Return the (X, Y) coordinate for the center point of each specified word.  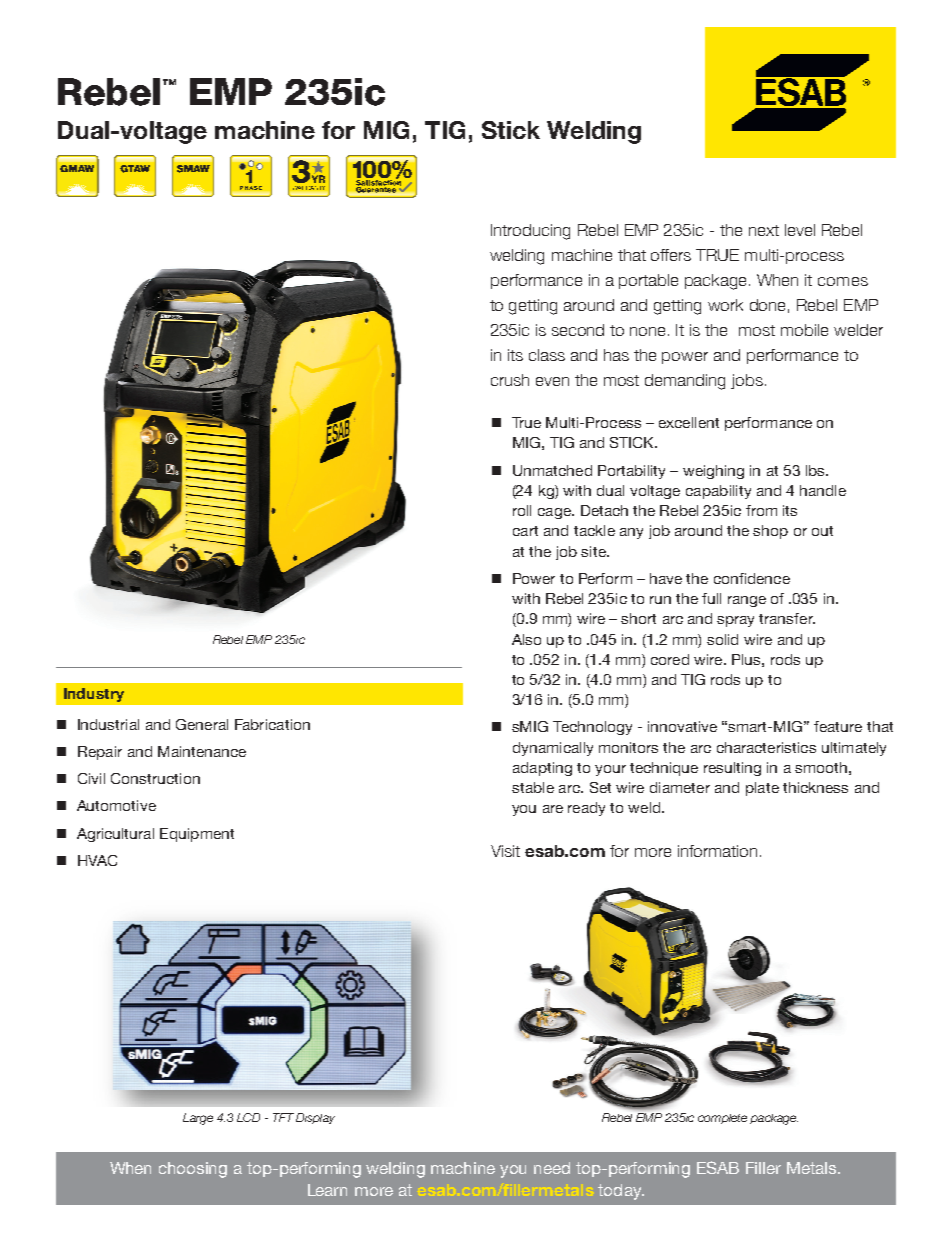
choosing (193, 1170)
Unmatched (552, 470)
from (761, 510)
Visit (505, 851)
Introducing (530, 232)
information (717, 851)
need (552, 1168)
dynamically (553, 749)
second (578, 330)
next (764, 230)
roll (522, 510)
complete (722, 1119)
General (202, 724)
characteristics (766, 747)
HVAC (97, 860)
